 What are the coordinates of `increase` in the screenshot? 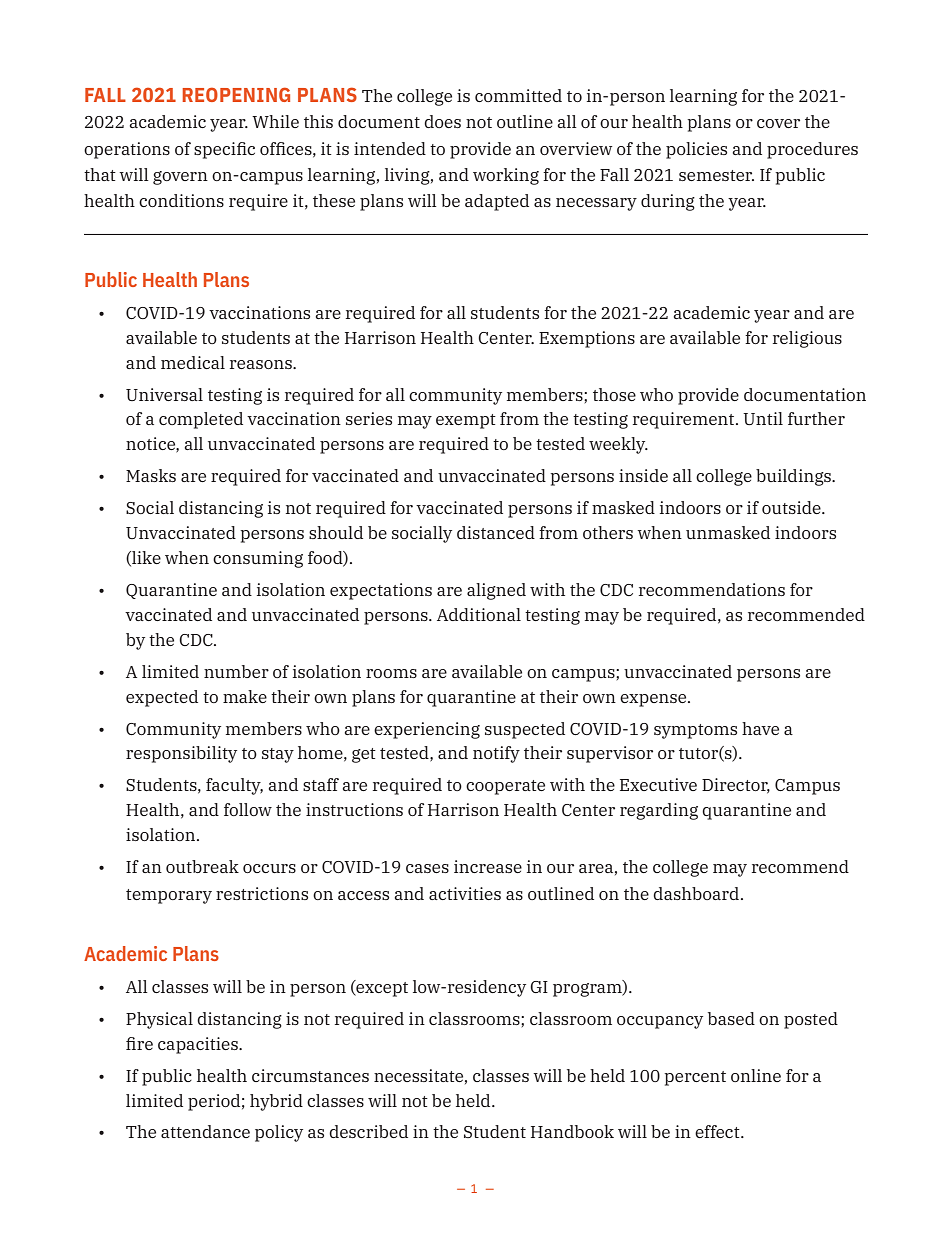 It's located at (488, 866).
